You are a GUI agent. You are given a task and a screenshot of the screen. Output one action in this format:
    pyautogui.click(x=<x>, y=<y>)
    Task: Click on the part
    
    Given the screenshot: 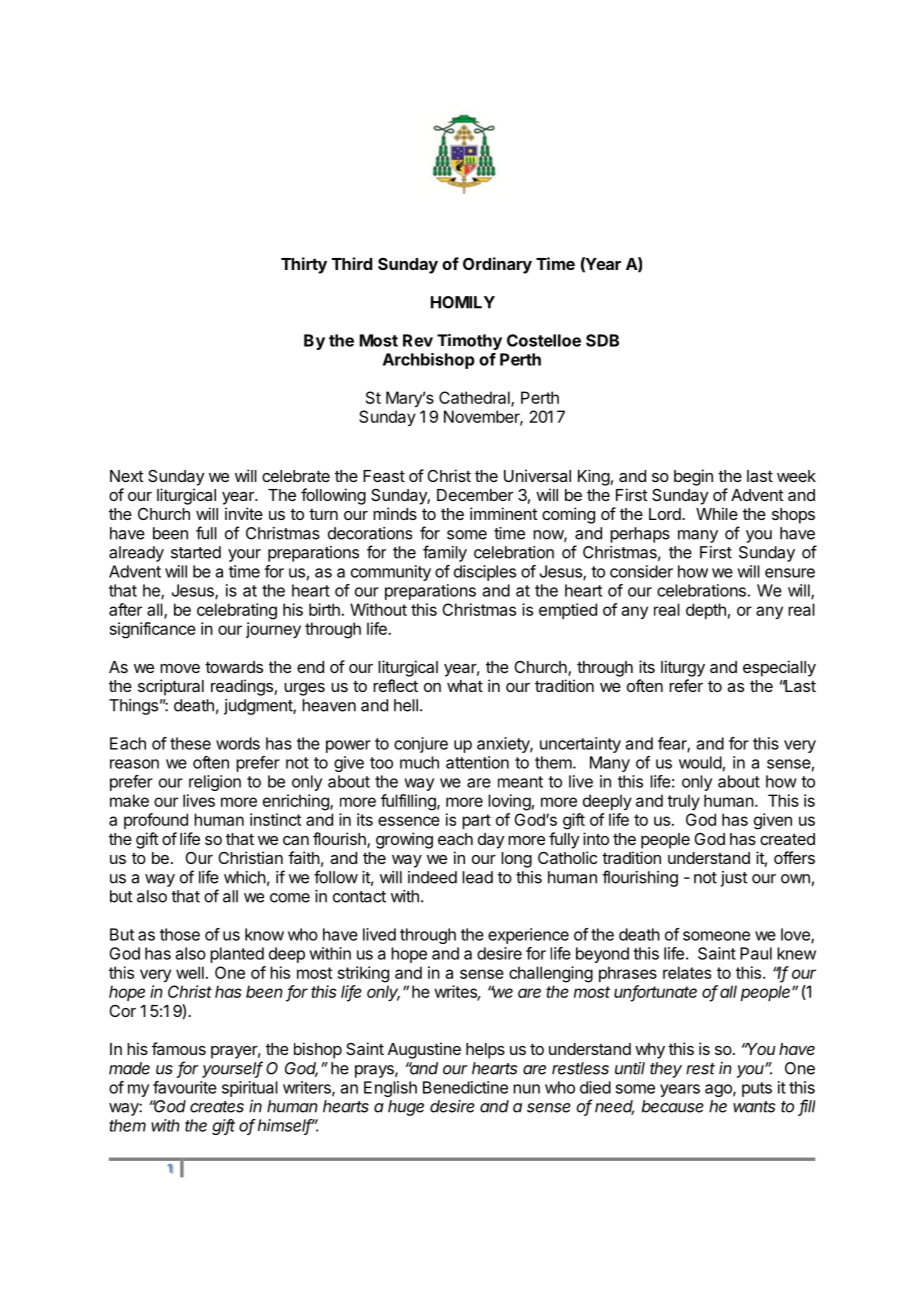 What is the action you would take?
    pyautogui.click(x=476, y=821)
